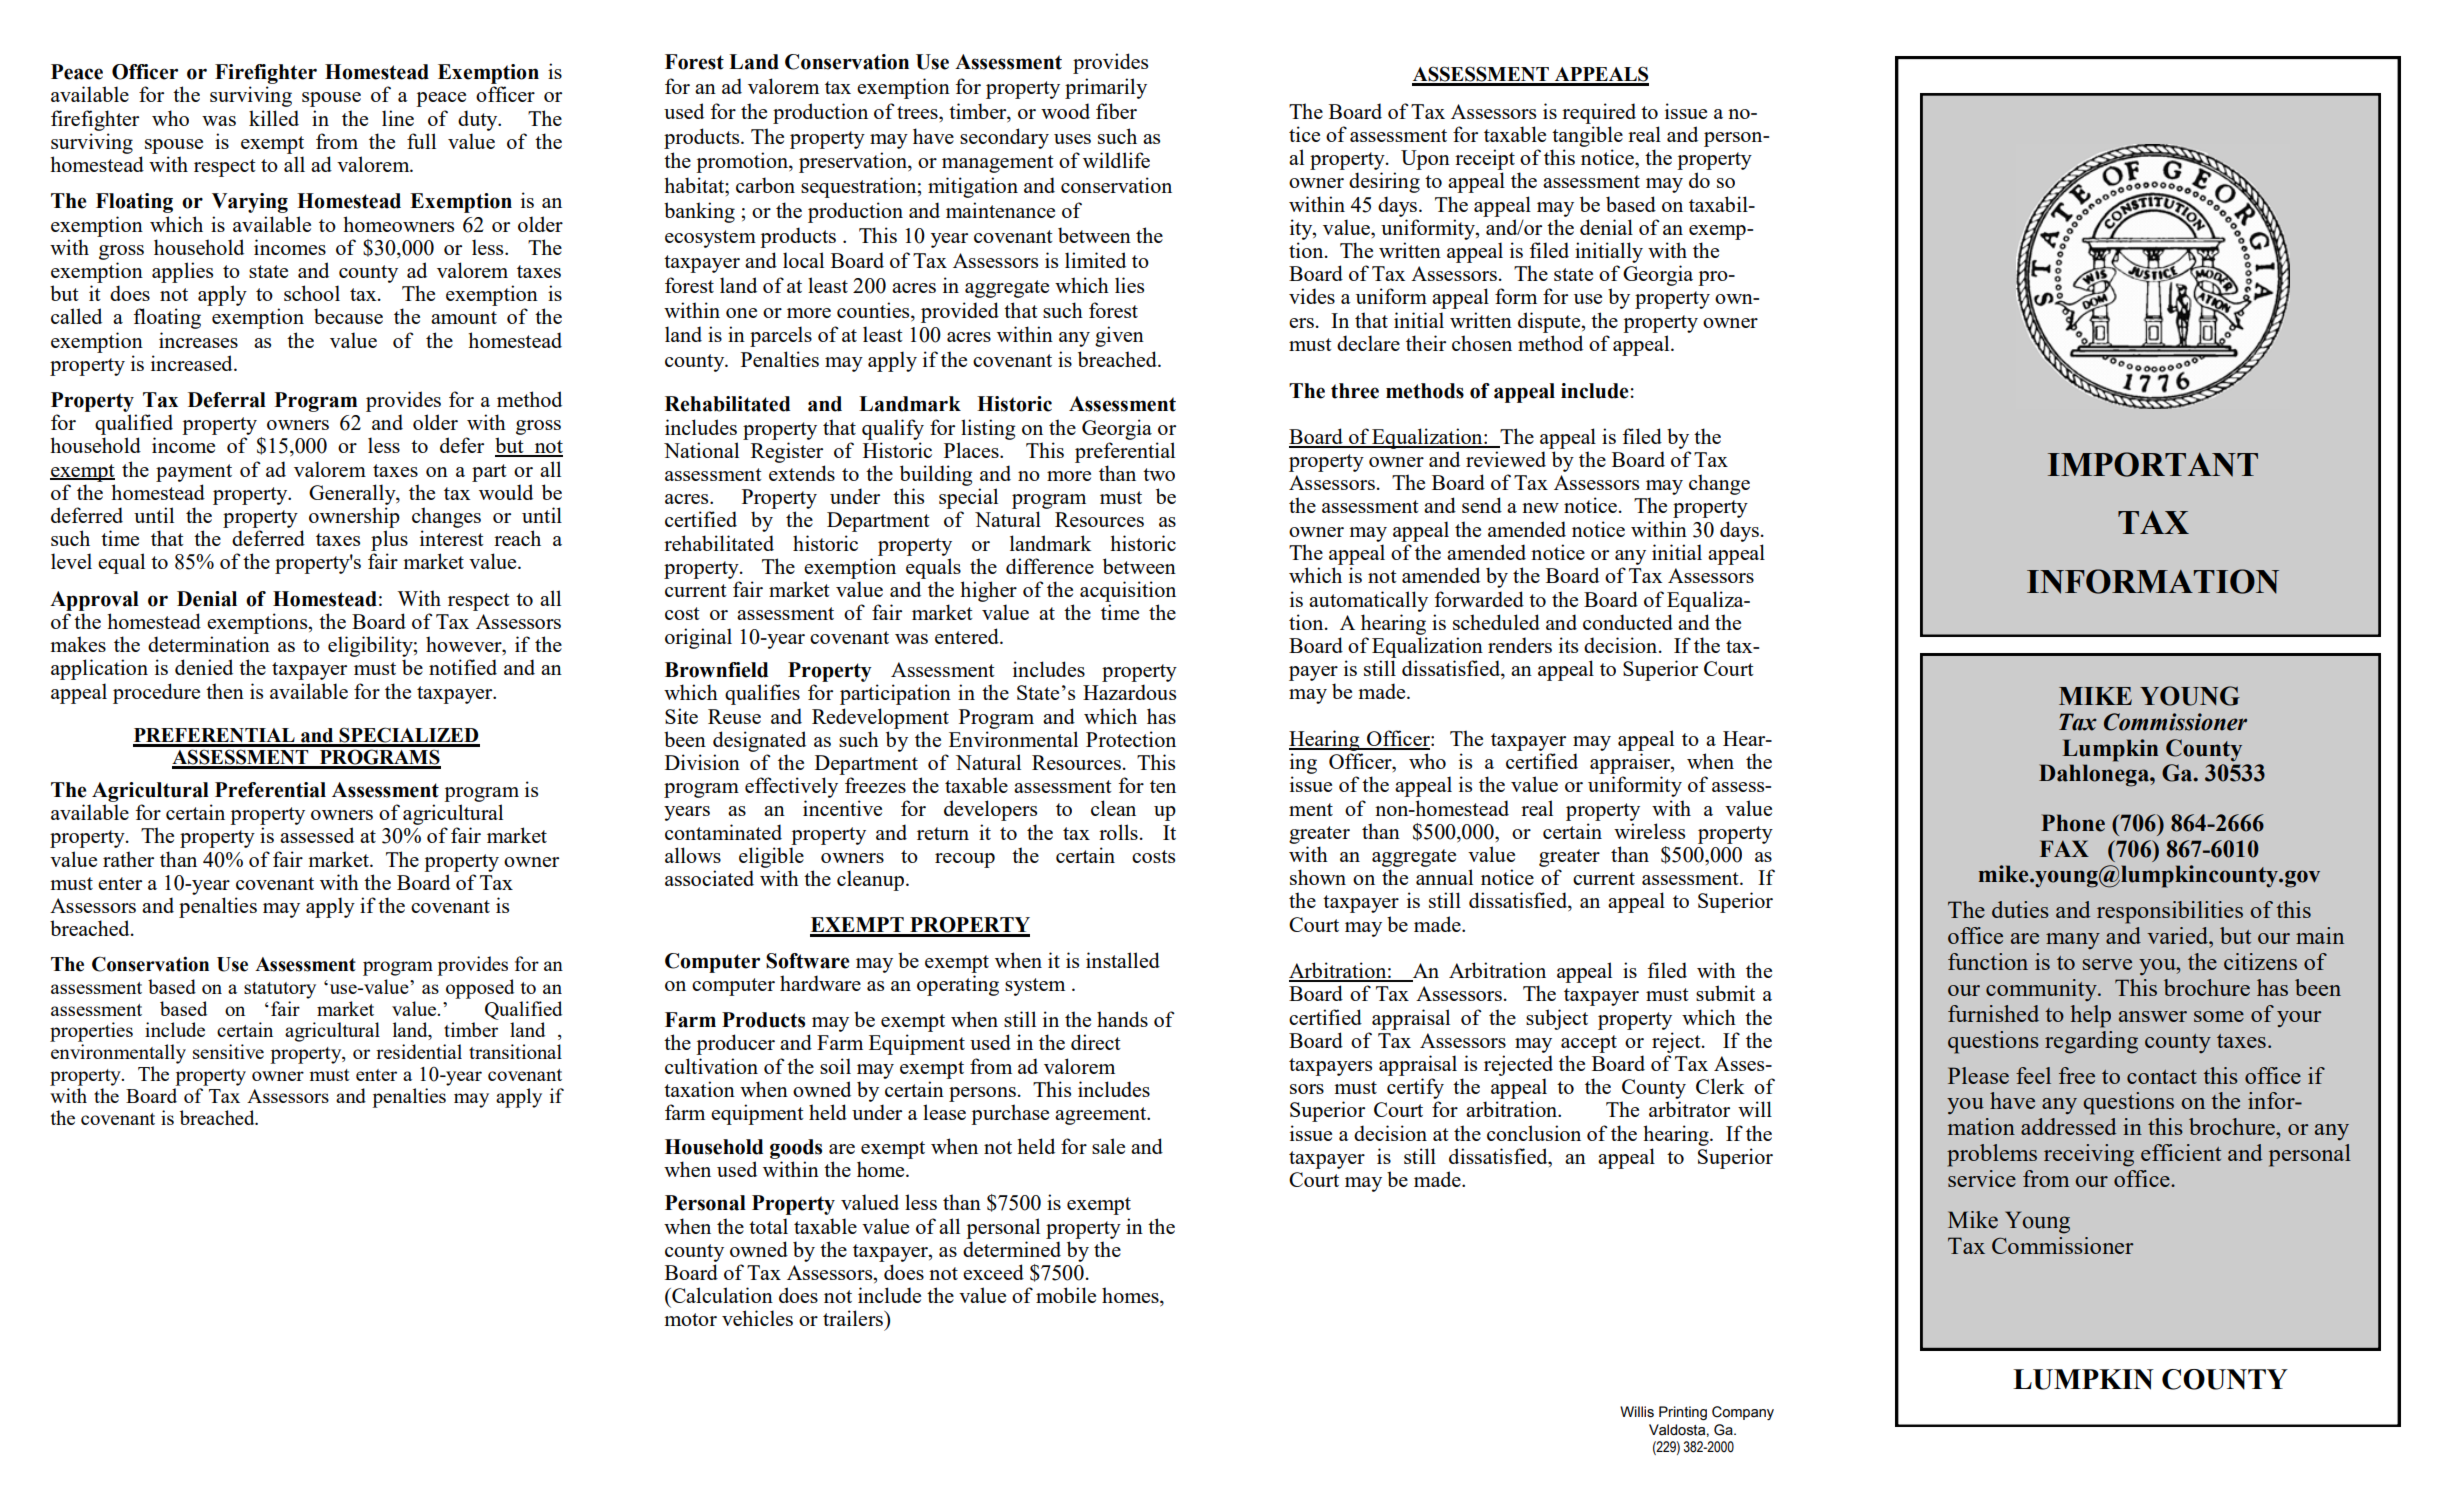 The height and width of the screenshot is (1491, 2455). I want to click on motor, so click(690, 1319).
